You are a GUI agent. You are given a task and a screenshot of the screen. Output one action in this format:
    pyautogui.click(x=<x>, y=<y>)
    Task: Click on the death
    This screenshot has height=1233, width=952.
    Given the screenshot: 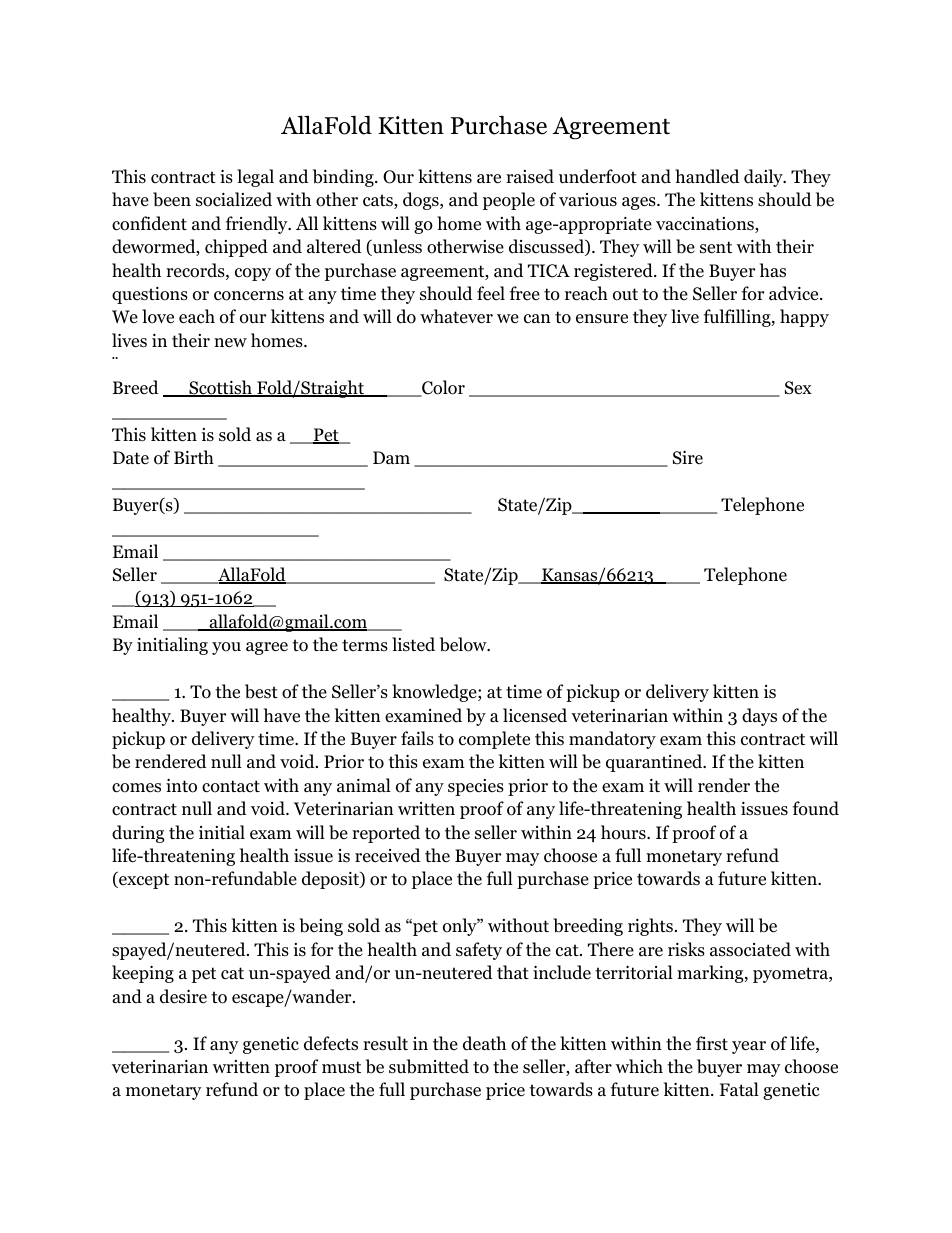 What is the action you would take?
    pyautogui.click(x=484, y=1043)
